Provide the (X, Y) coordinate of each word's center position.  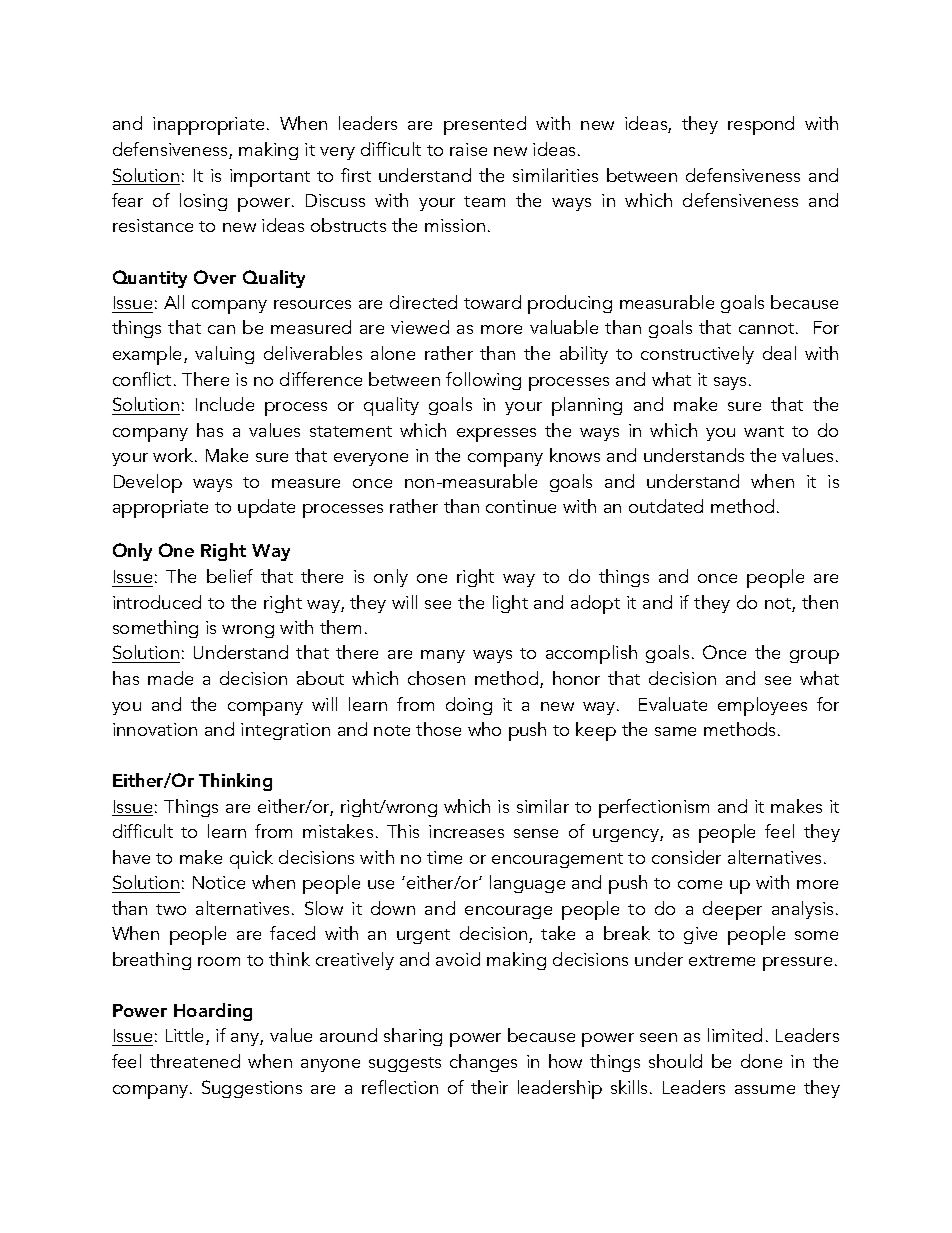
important (270, 178)
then (820, 602)
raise (468, 149)
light (510, 604)
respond (761, 125)
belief (230, 576)
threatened (195, 1061)
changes (483, 1063)
